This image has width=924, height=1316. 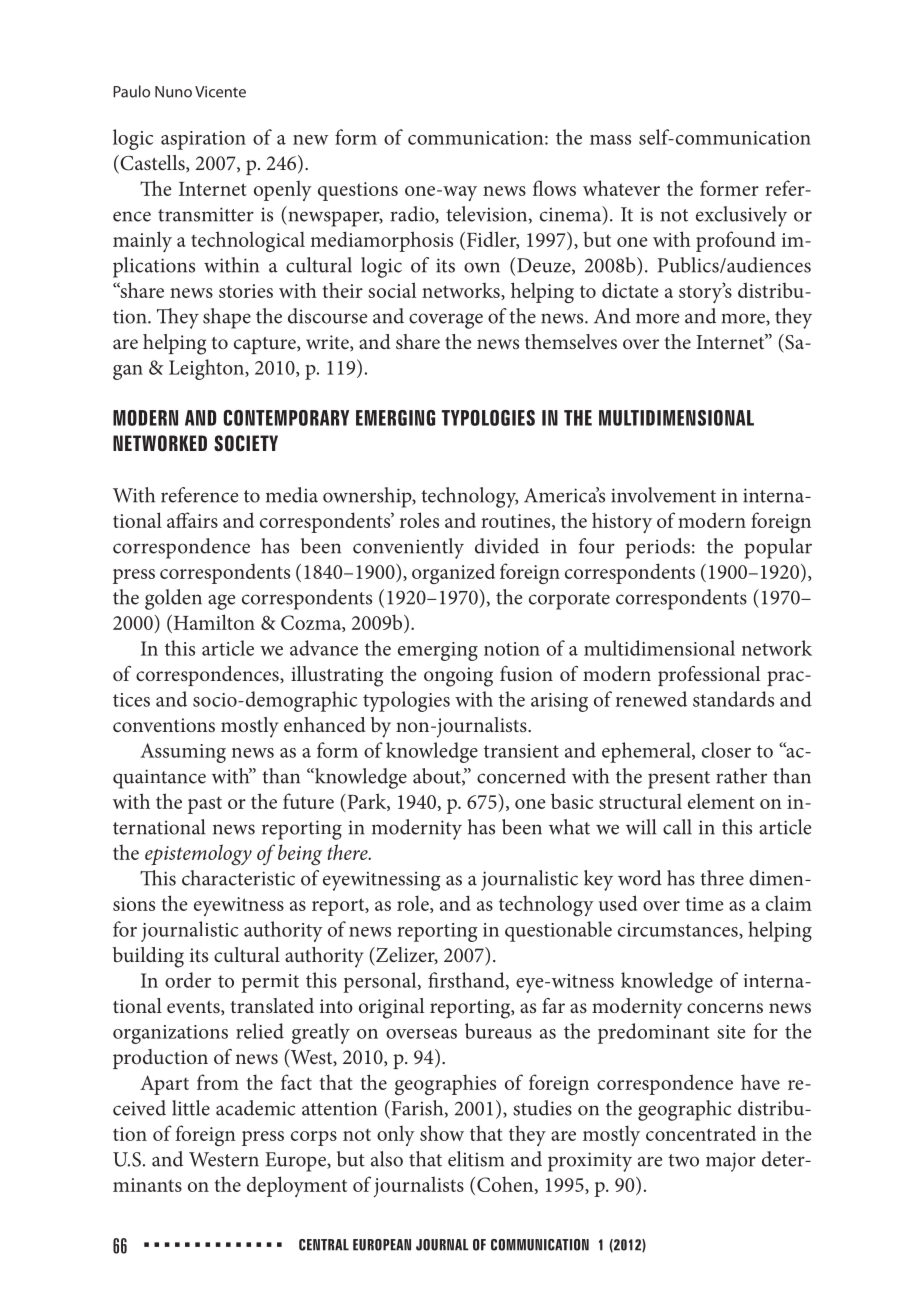 What do you see at coordinates (458, 677) in the image?
I see `ongoing` at bounding box center [458, 677].
